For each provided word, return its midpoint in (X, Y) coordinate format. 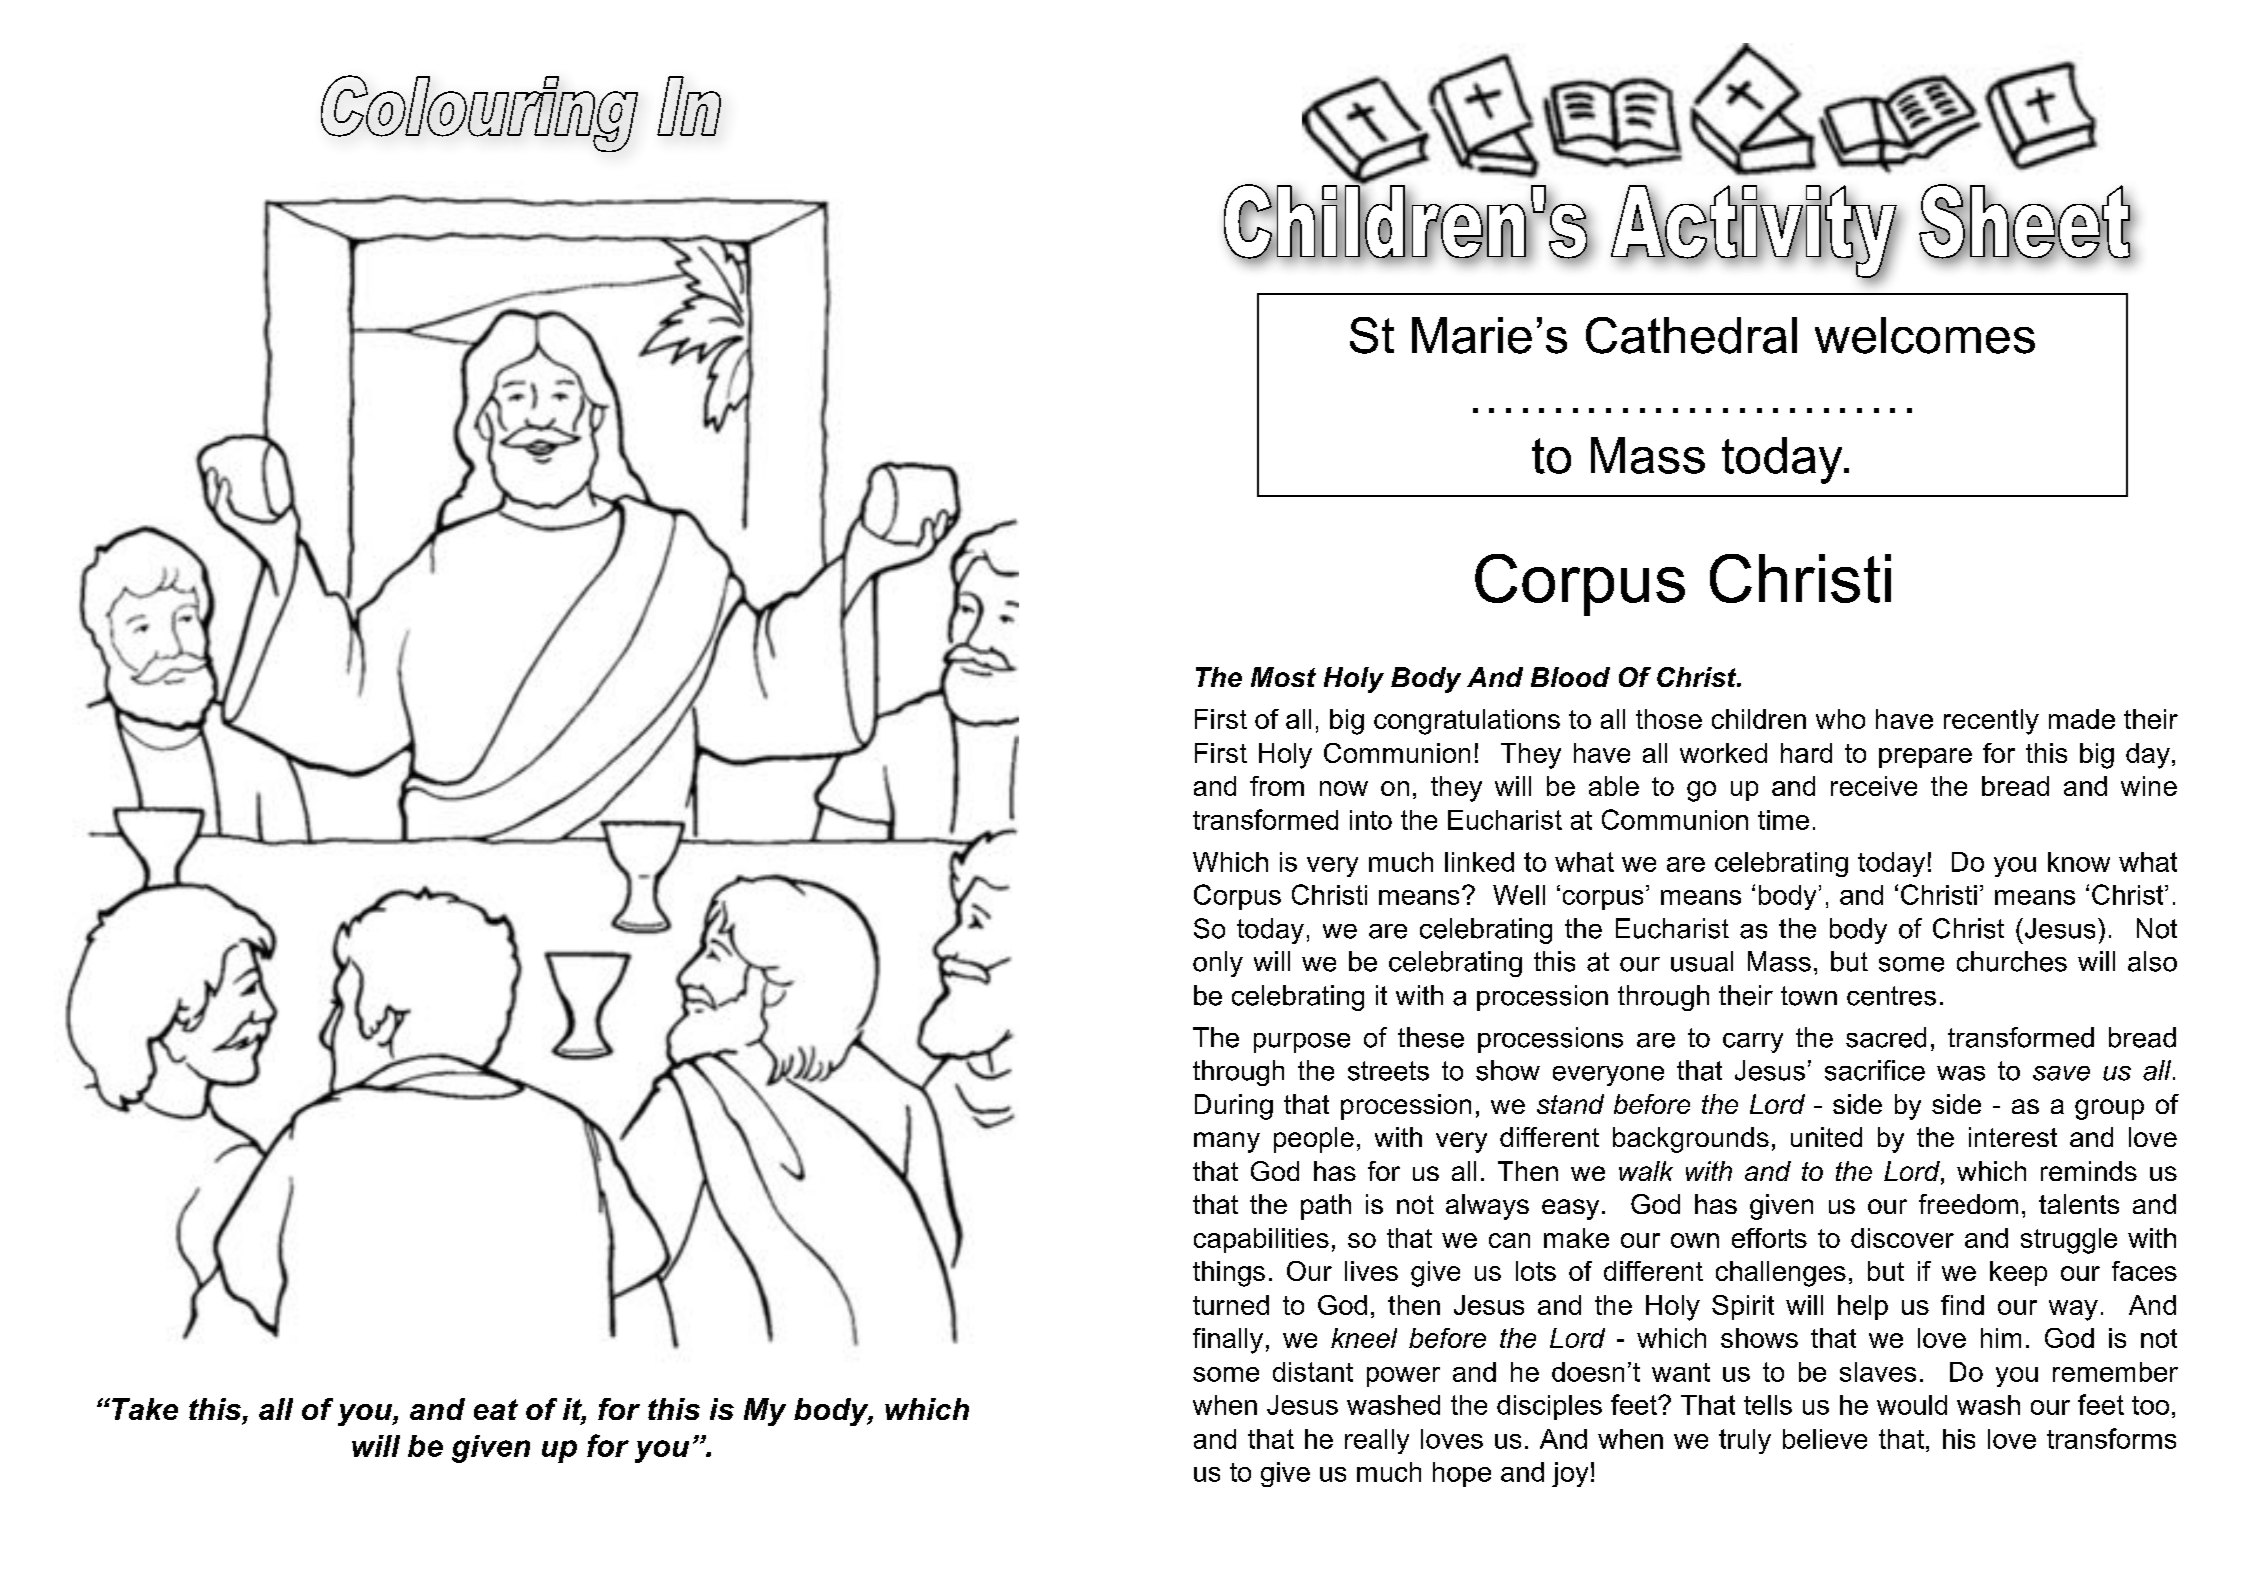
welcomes (1925, 335)
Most (1283, 677)
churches (2012, 961)
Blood (1570, 677)
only (1218, 964)
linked (1479, 862)
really (1377, 1441)
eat (496, 1409)
